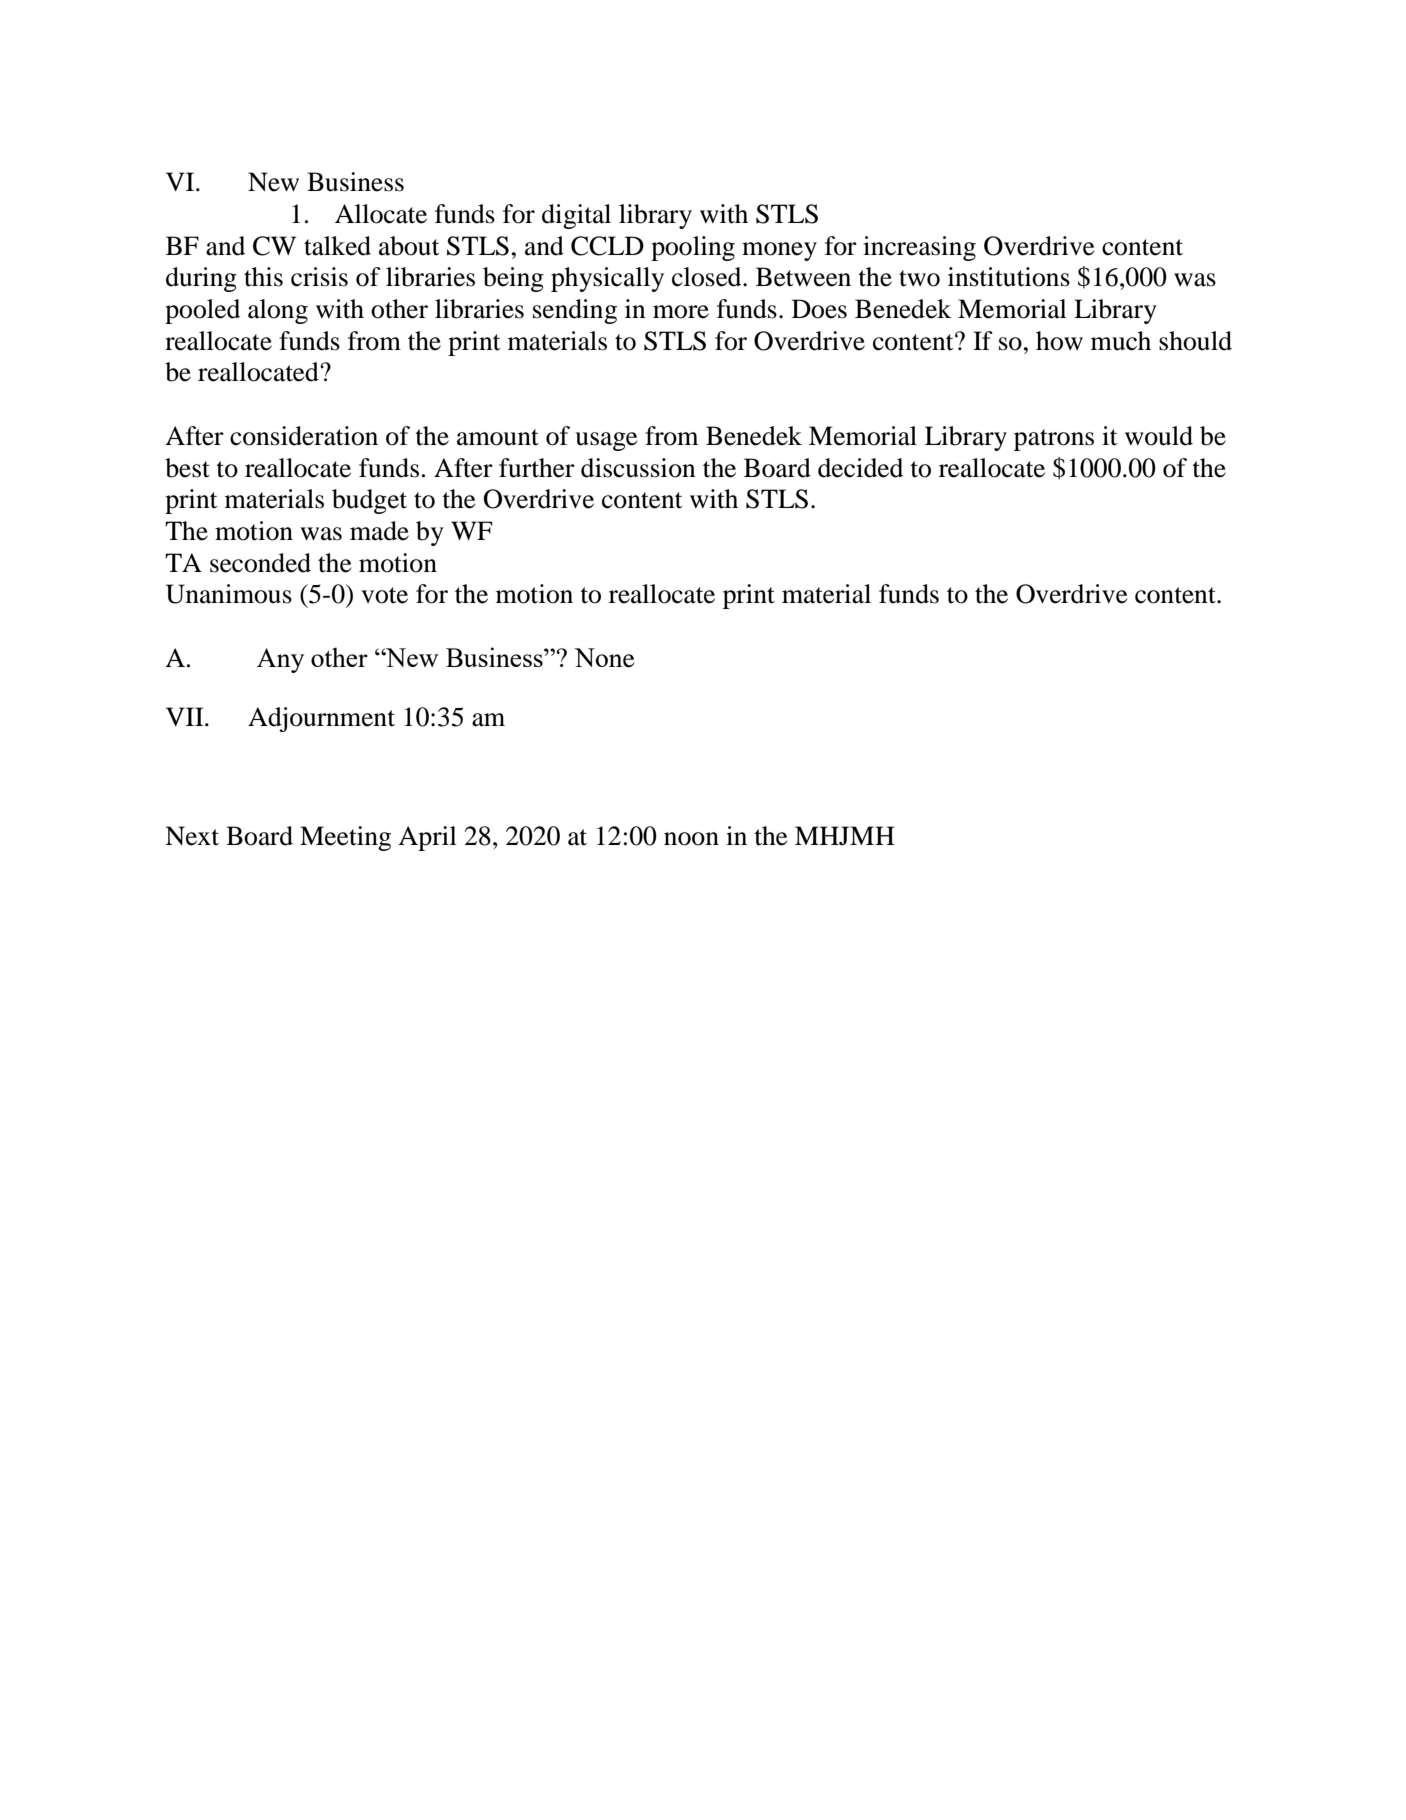 The width and height of the document is (1406, 1820). I want to click on pooling, so click(693, 248).
